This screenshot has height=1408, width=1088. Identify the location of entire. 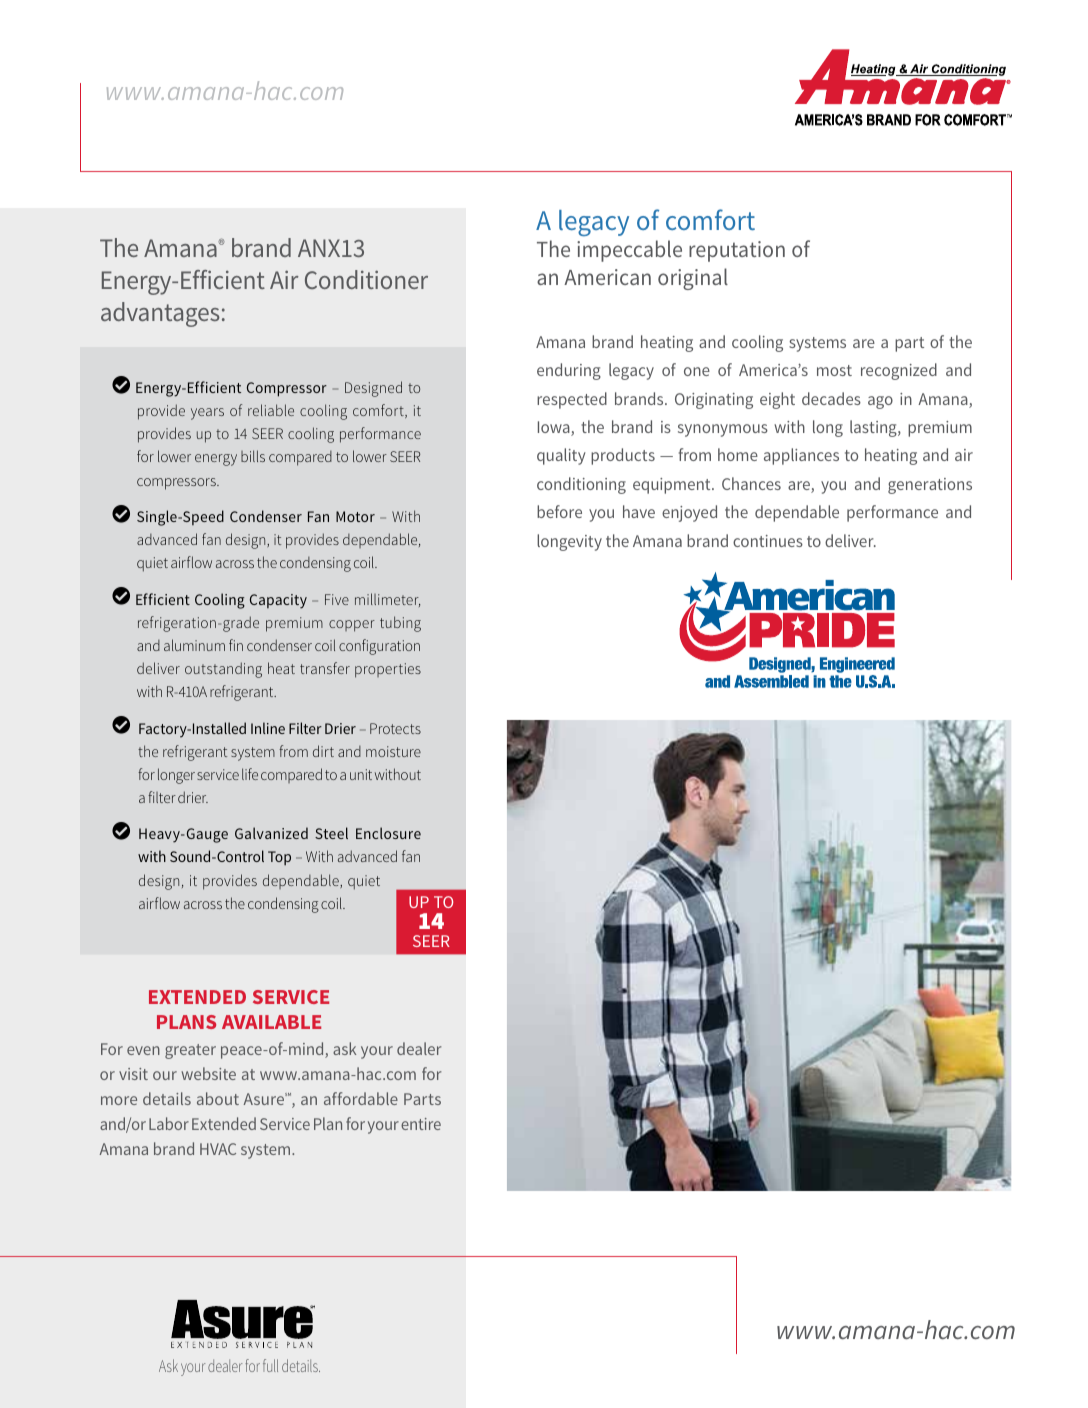
(421, 1124).
